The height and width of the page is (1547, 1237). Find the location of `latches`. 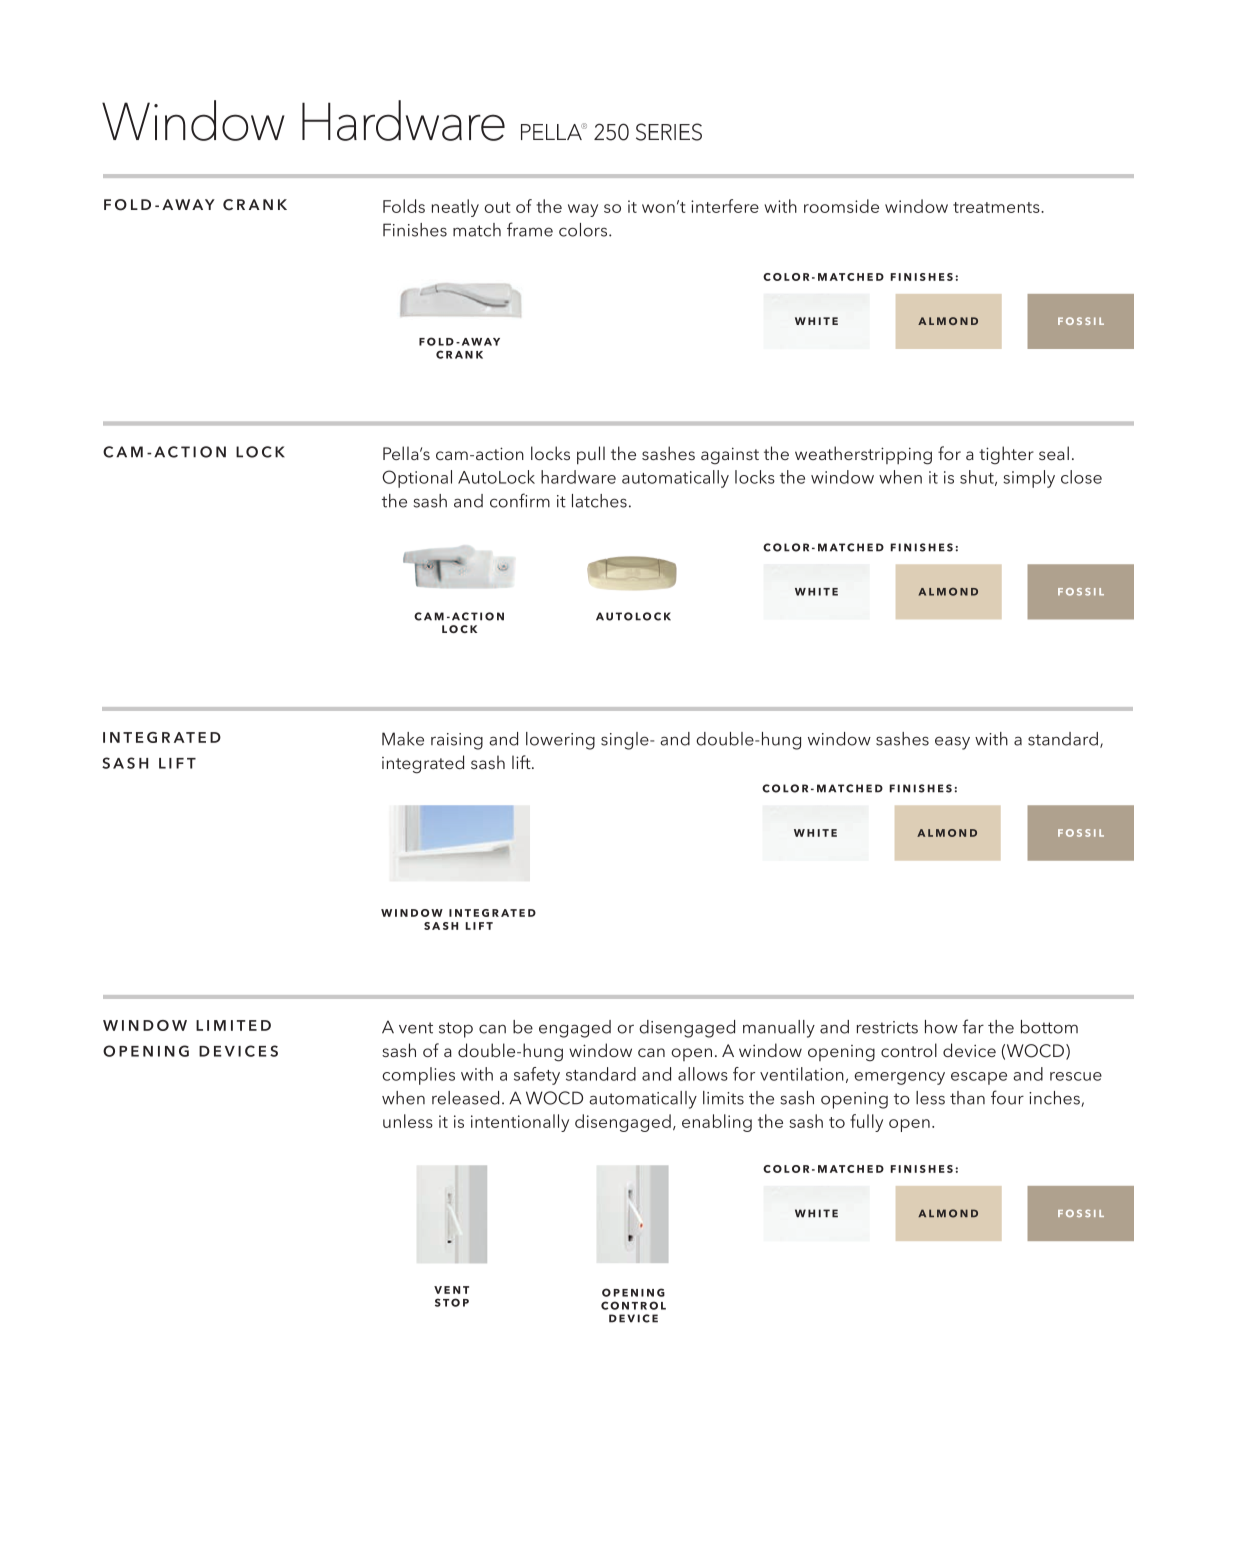

latches is located at coordinates (599, 501).
